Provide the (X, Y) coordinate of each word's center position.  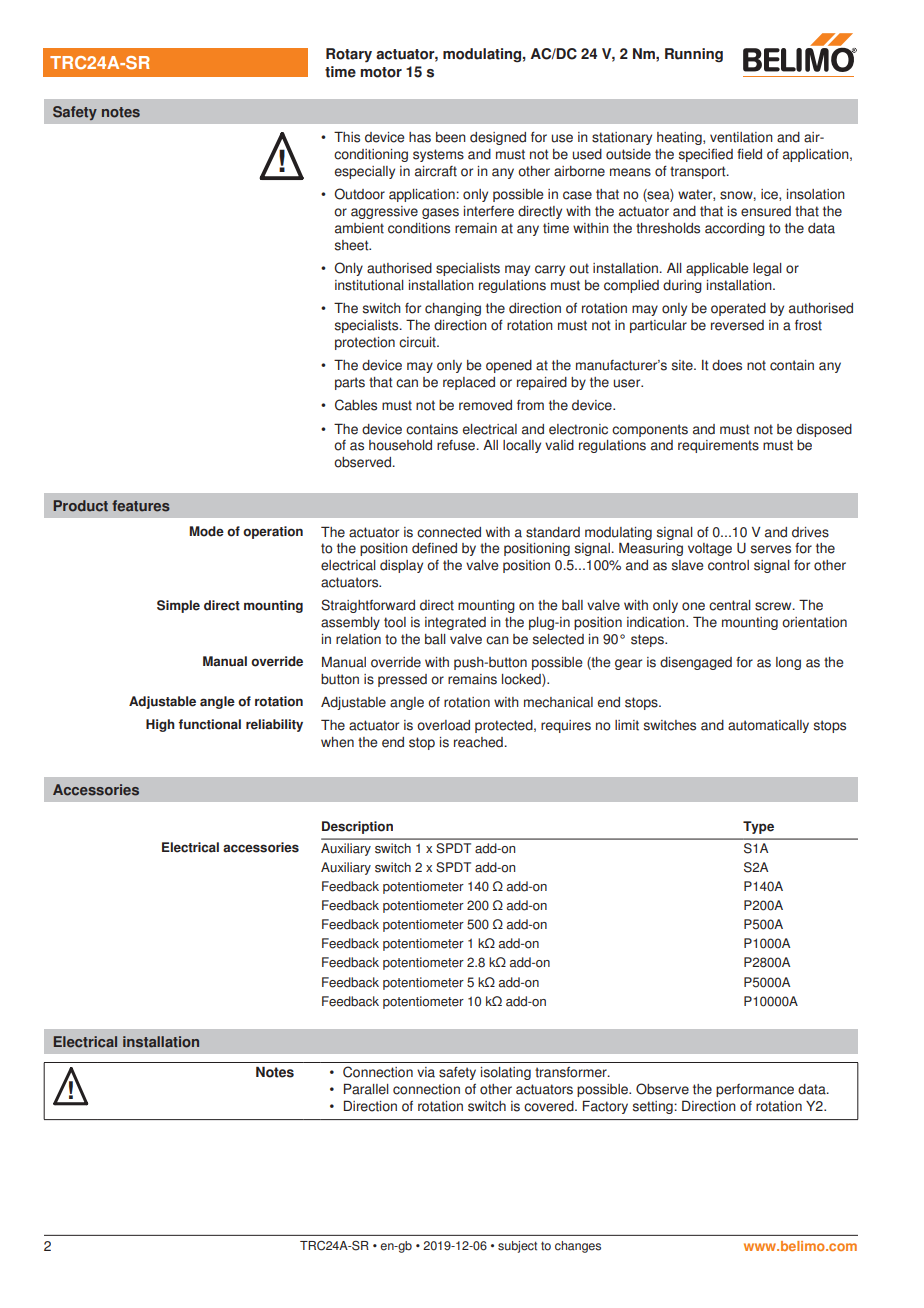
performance (755, 1090)
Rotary (349, 55)
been (451, 137)
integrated (455, 623)
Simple (178, 606)
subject (517, 1247)
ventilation (741, 137)
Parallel (366, 1089)
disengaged (696, 663)
